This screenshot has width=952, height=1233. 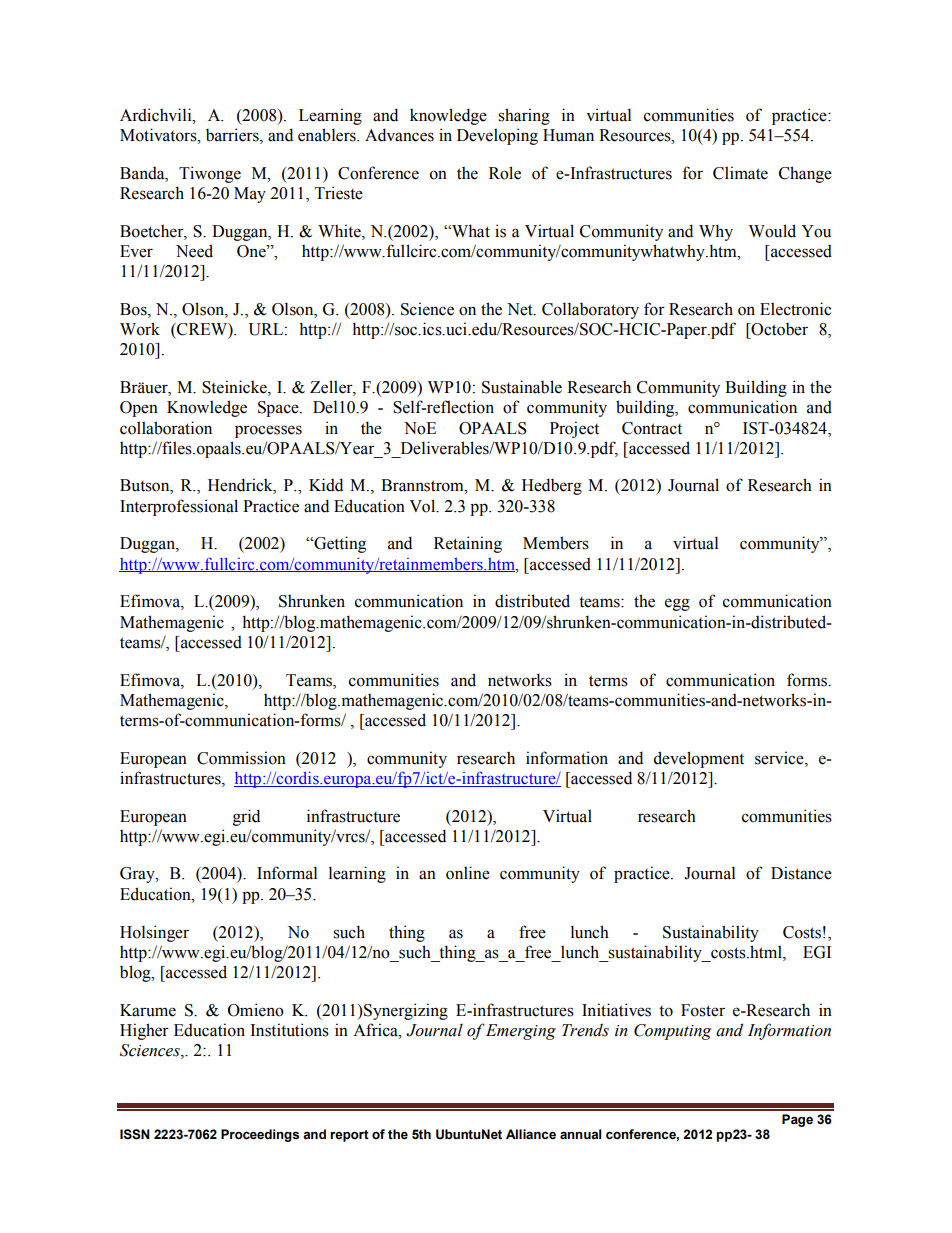 I want to click on Retaining, so click(x=468, y=544).
